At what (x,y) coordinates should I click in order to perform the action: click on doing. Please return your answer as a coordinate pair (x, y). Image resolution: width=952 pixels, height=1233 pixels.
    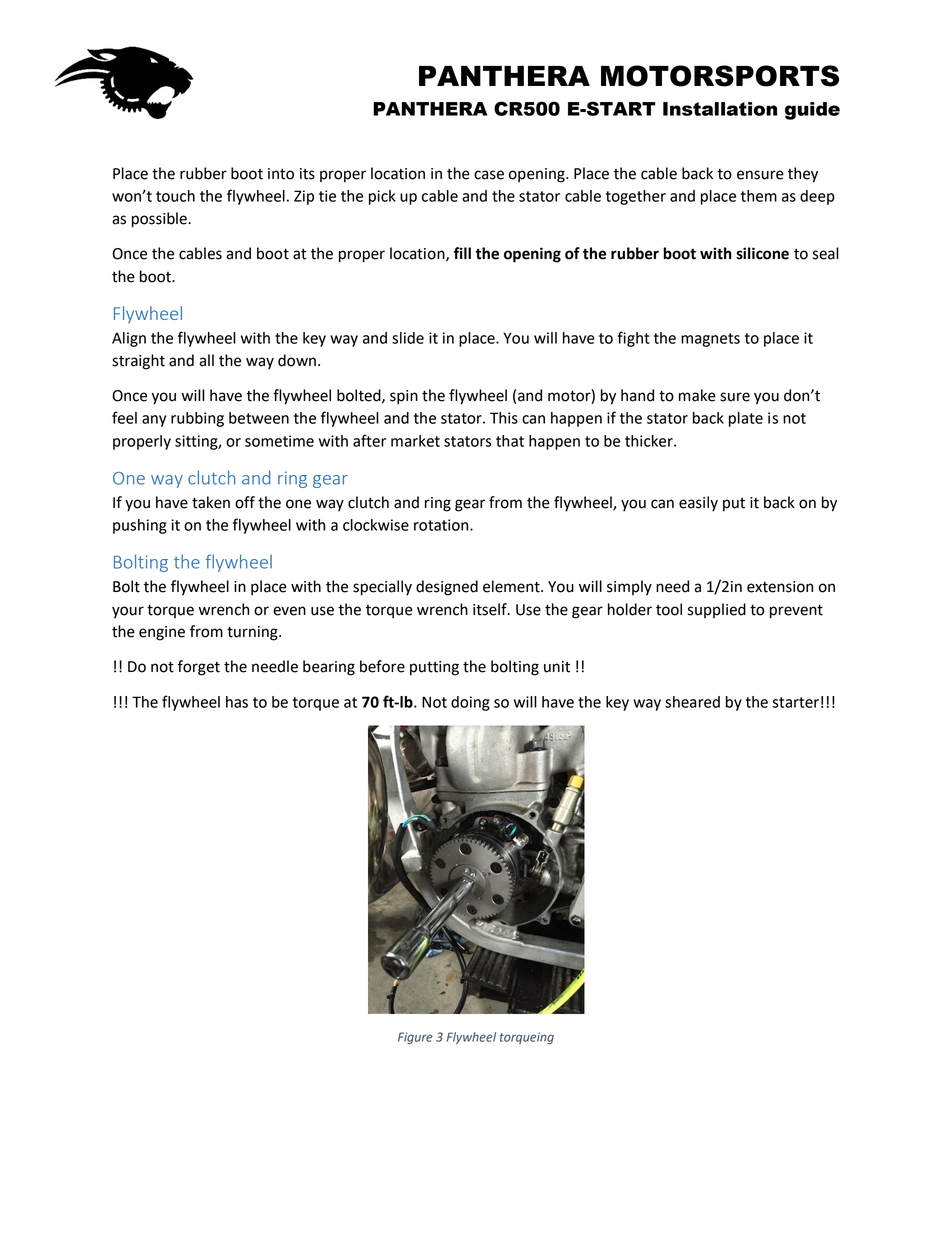
    Looking at the image, I should click on (470, 703).
